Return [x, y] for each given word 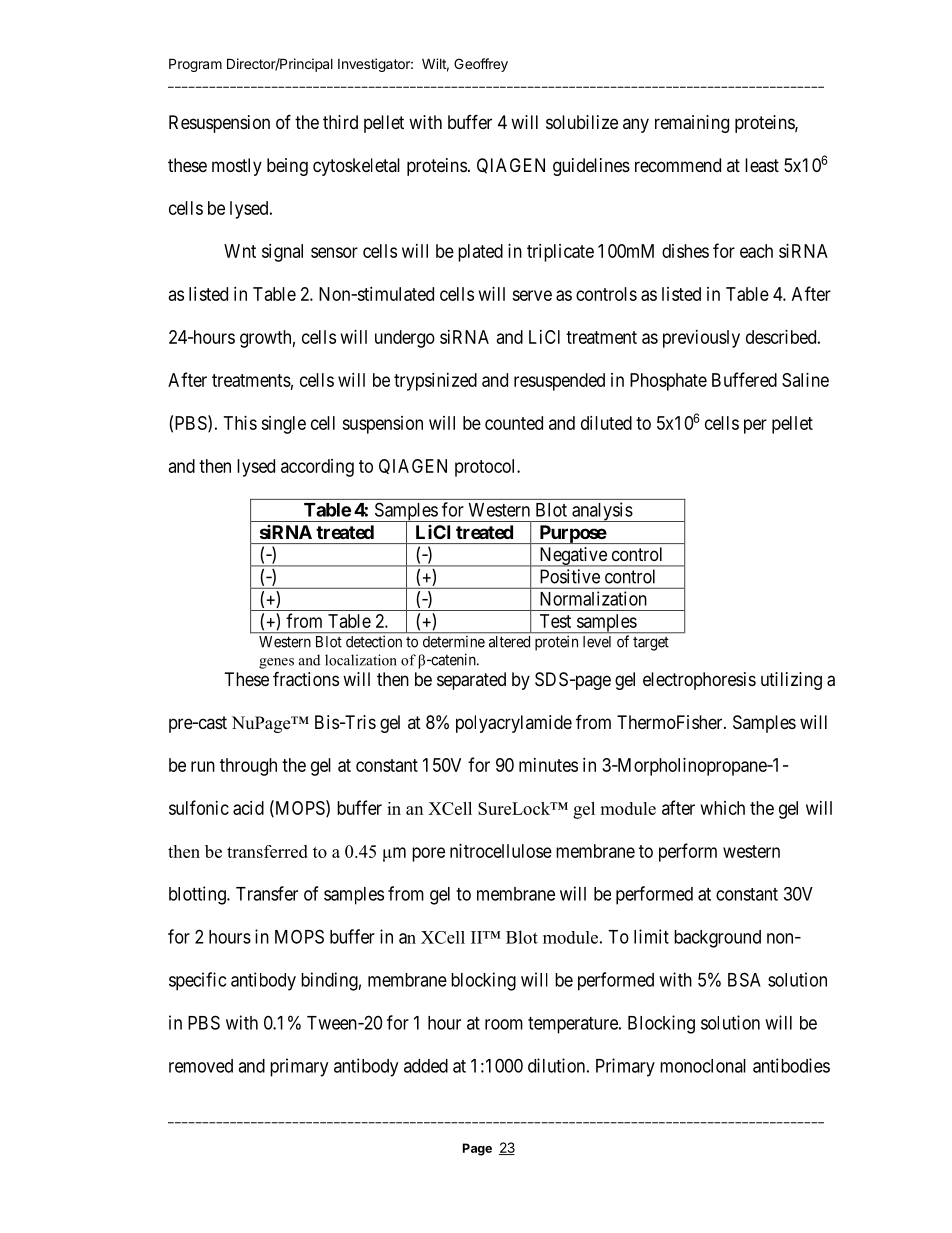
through [248, 767]
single [283, 425]
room [504, 1024]
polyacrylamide [514, 724]
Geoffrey [481, 65]
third [340, 122]
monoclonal [703, 1066]
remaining [692, 124]
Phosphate [668, 382]
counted [514, 423]
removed [201, 1066]
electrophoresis [699, 681]
